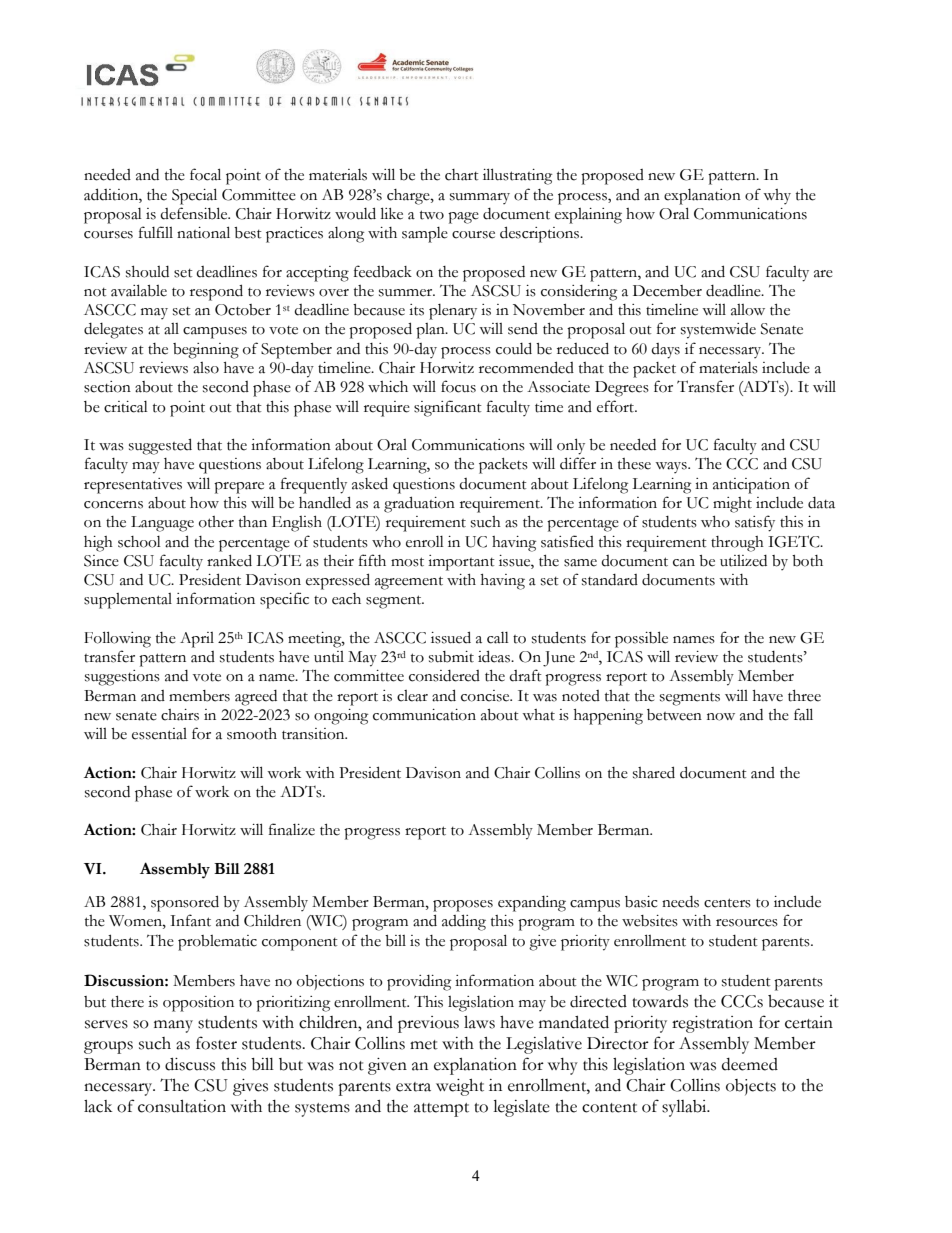 The height and width of the screenshot is (1233, 952). I want to click on significant, so click(448, 408).
